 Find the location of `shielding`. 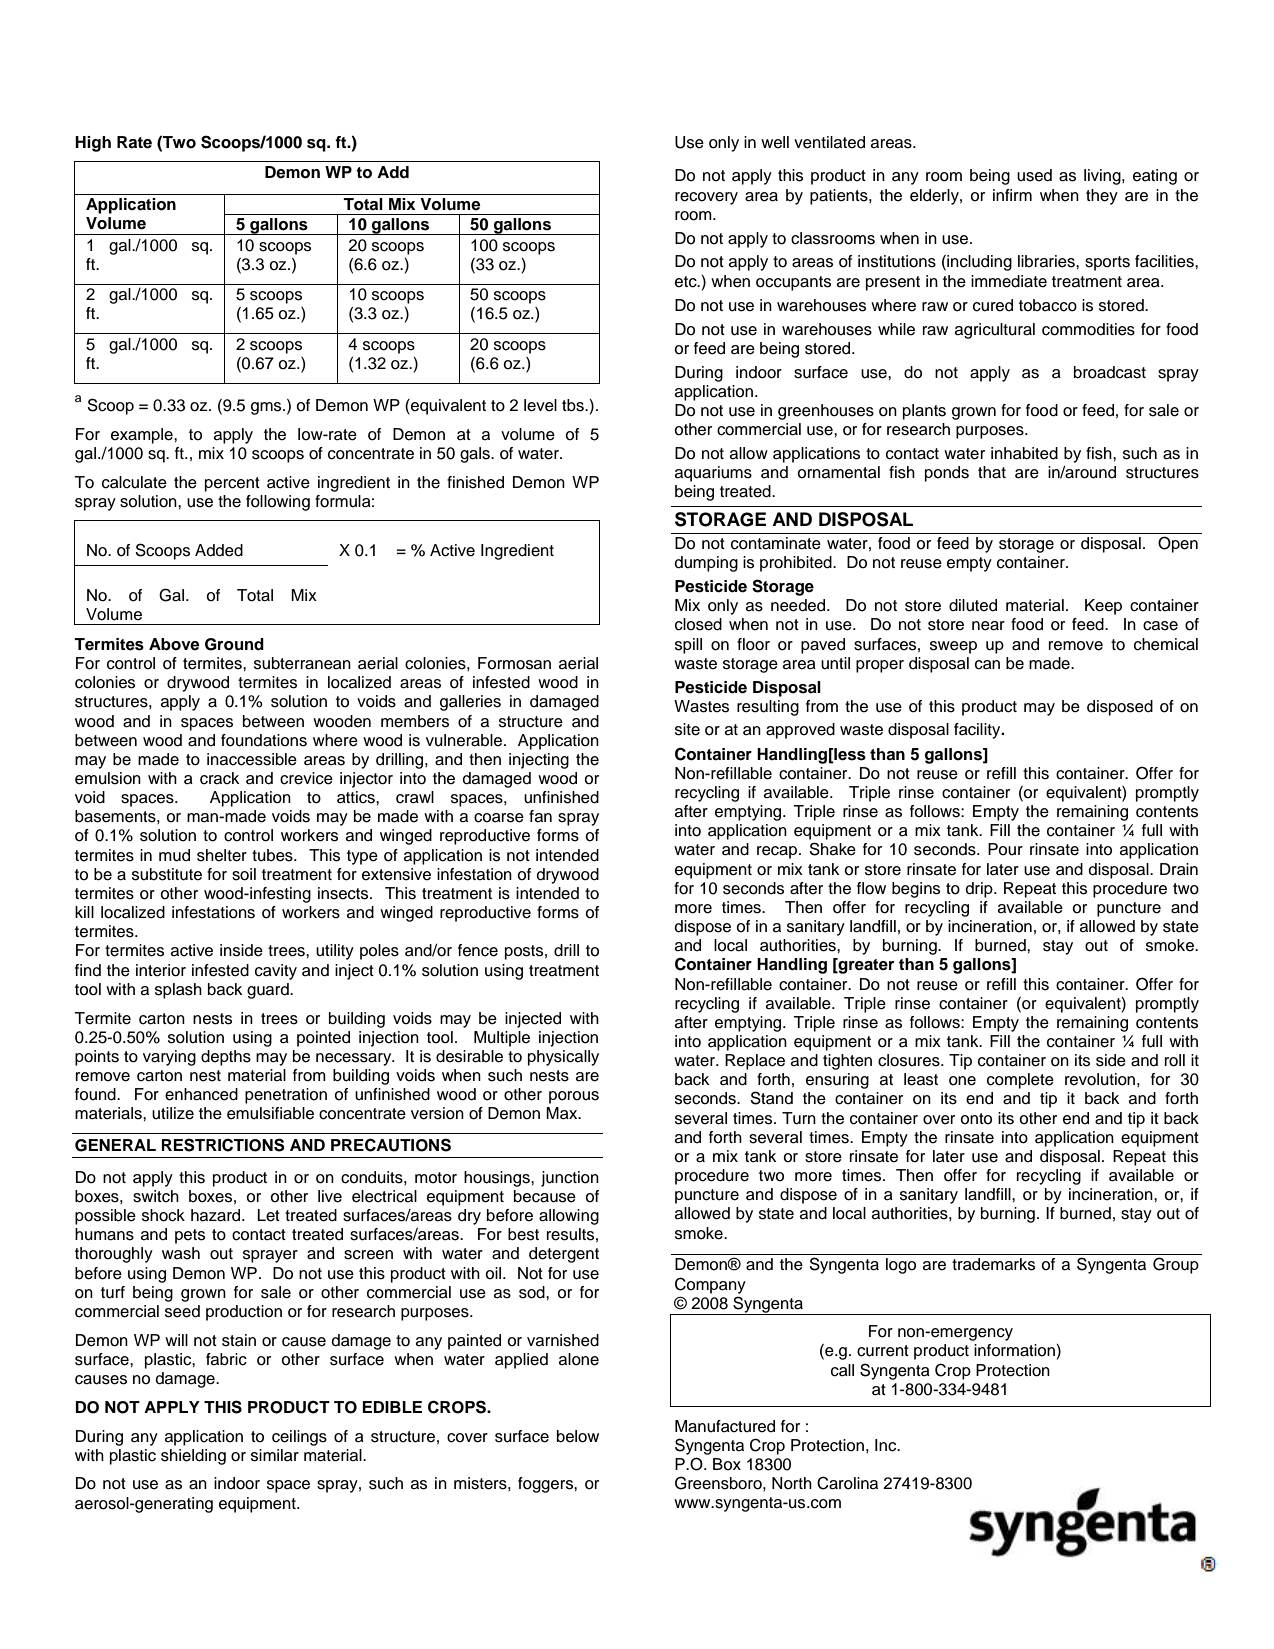

shielding is located at coordinates (193, 1457).
